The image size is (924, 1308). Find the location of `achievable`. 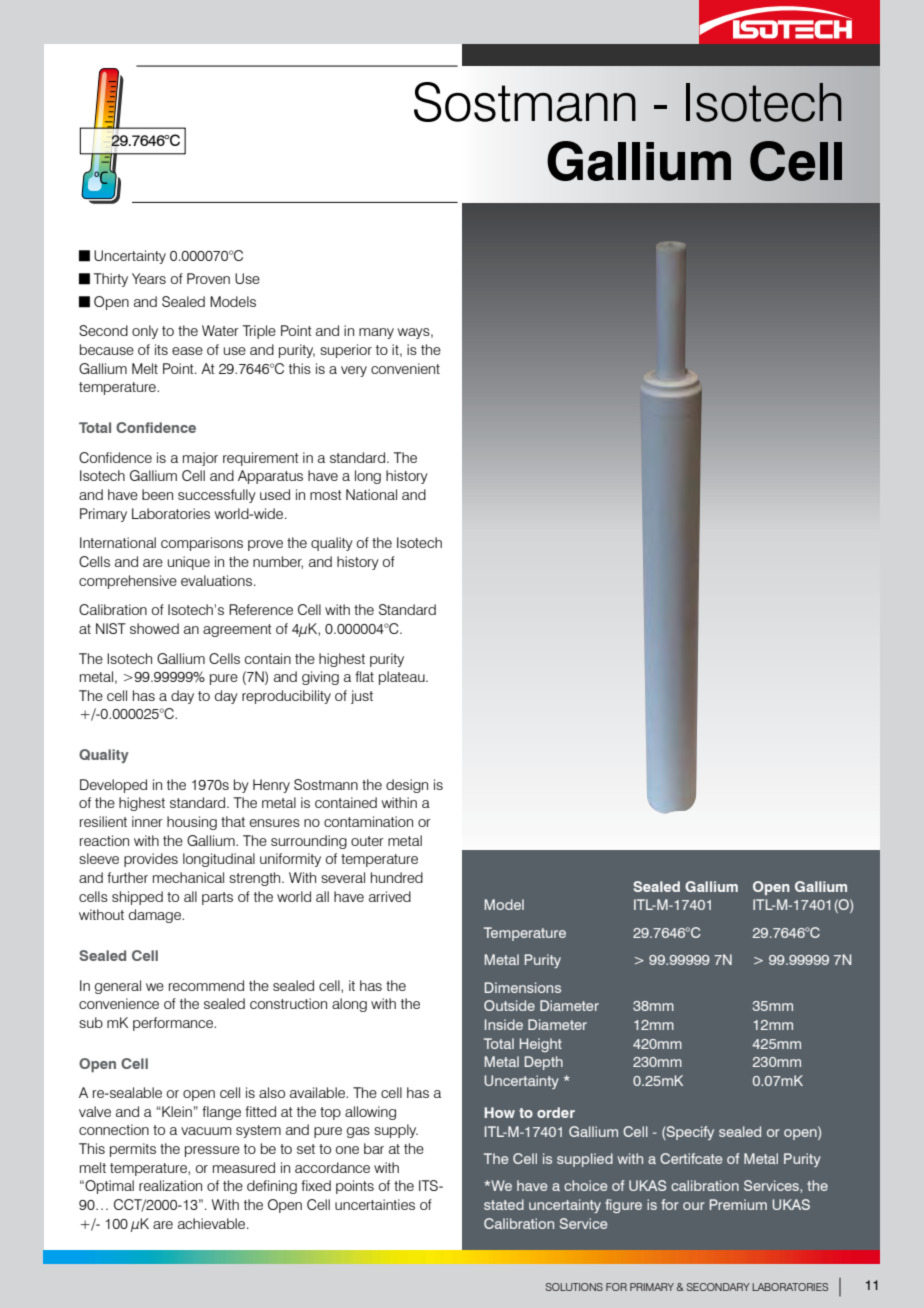

achievable is located at coordinates (213, 1223).
